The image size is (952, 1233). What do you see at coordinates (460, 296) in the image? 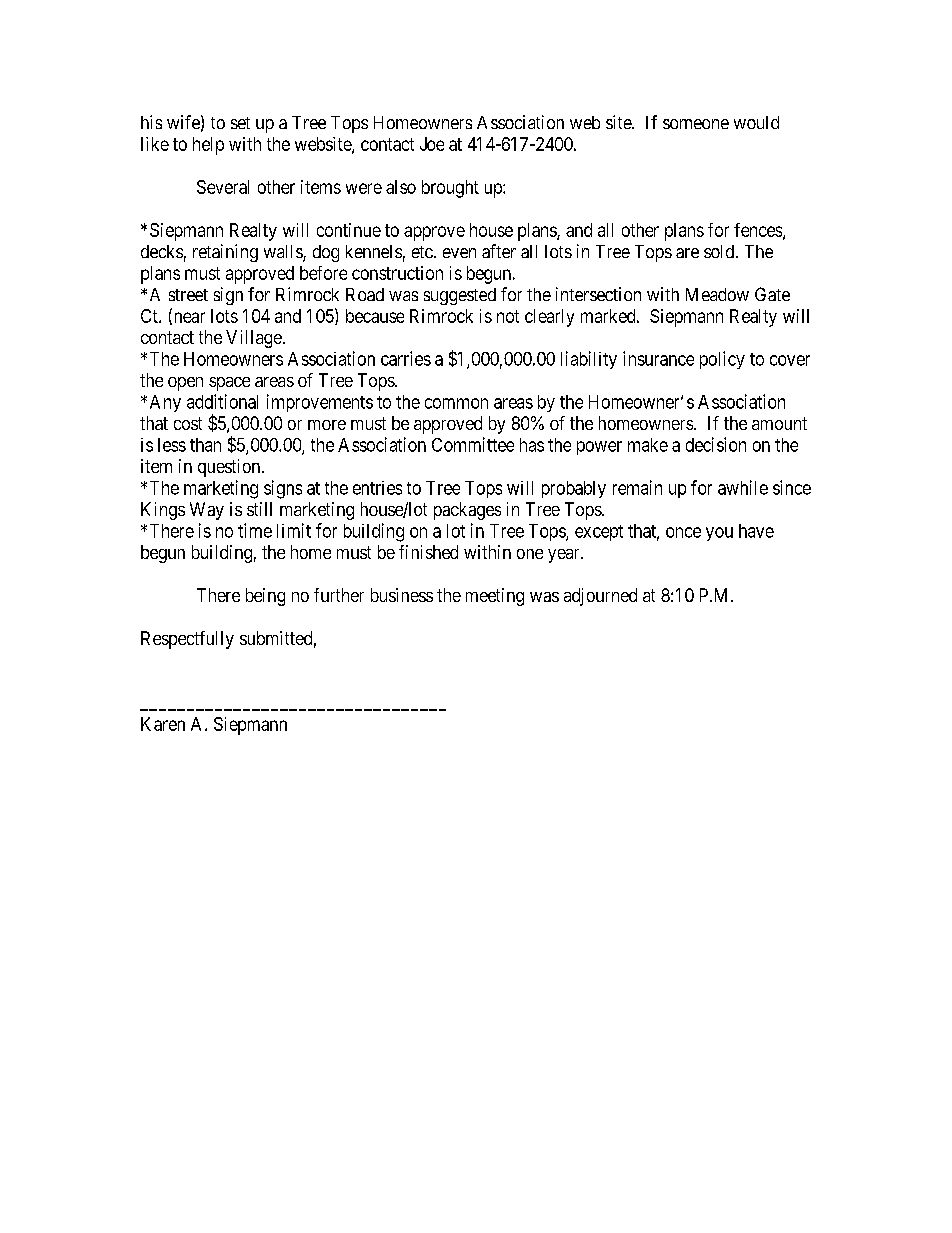
I see `suggested` at bounding box center [460, 296].
